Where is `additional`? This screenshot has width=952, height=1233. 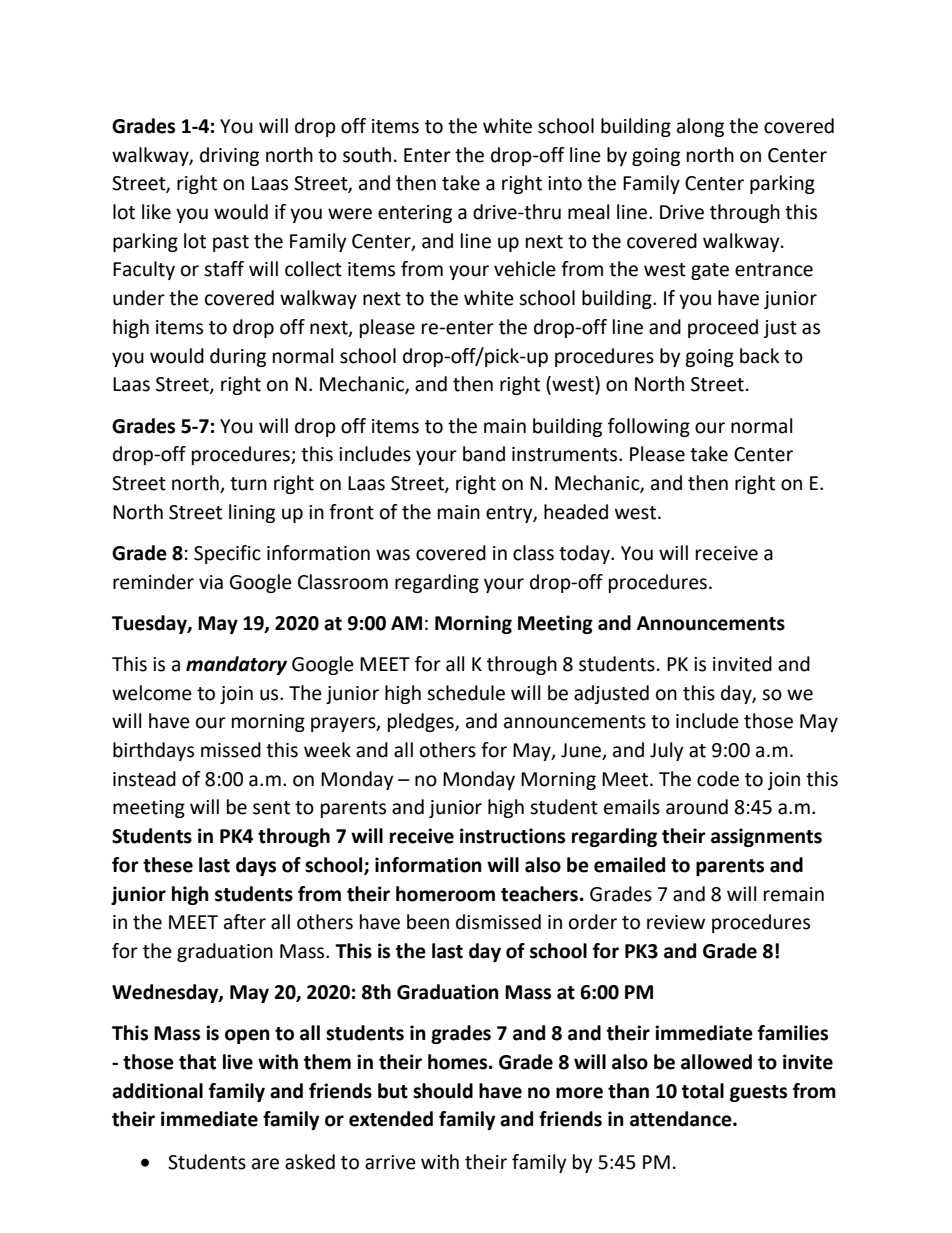 additional is located at coordinates (157, 1091).
